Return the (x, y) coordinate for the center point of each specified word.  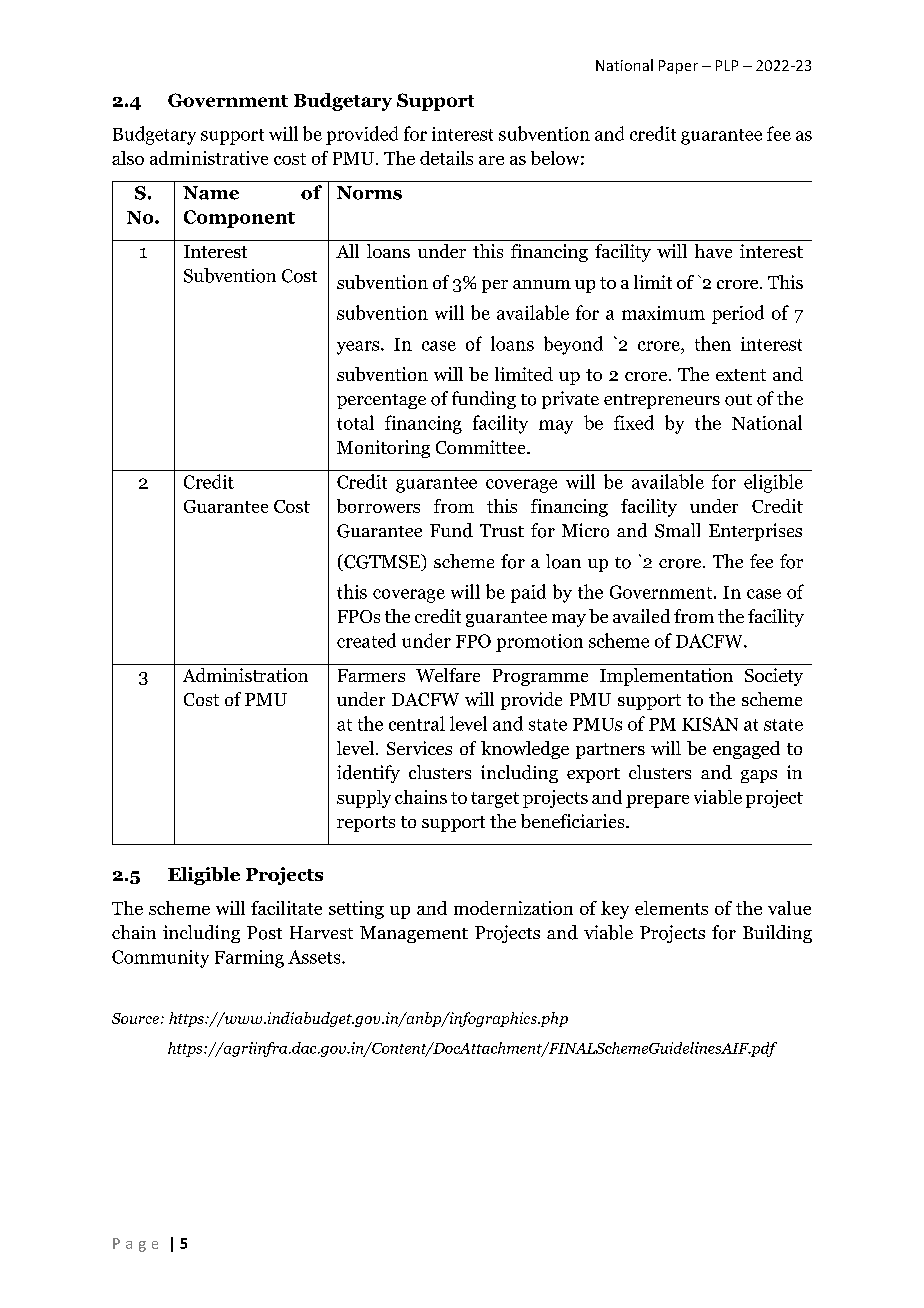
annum (542, 284)
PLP (727, 65)
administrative (209, 158)
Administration (245, 675)
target (495, 800)
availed (641, 616)
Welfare (448, 675)
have (713, 251)
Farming (249, 959)
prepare (657, 801)
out (738, 400)
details (446, 158)
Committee (482, 447)
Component (239, 219)
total (355, 422)
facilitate (286, 908)
